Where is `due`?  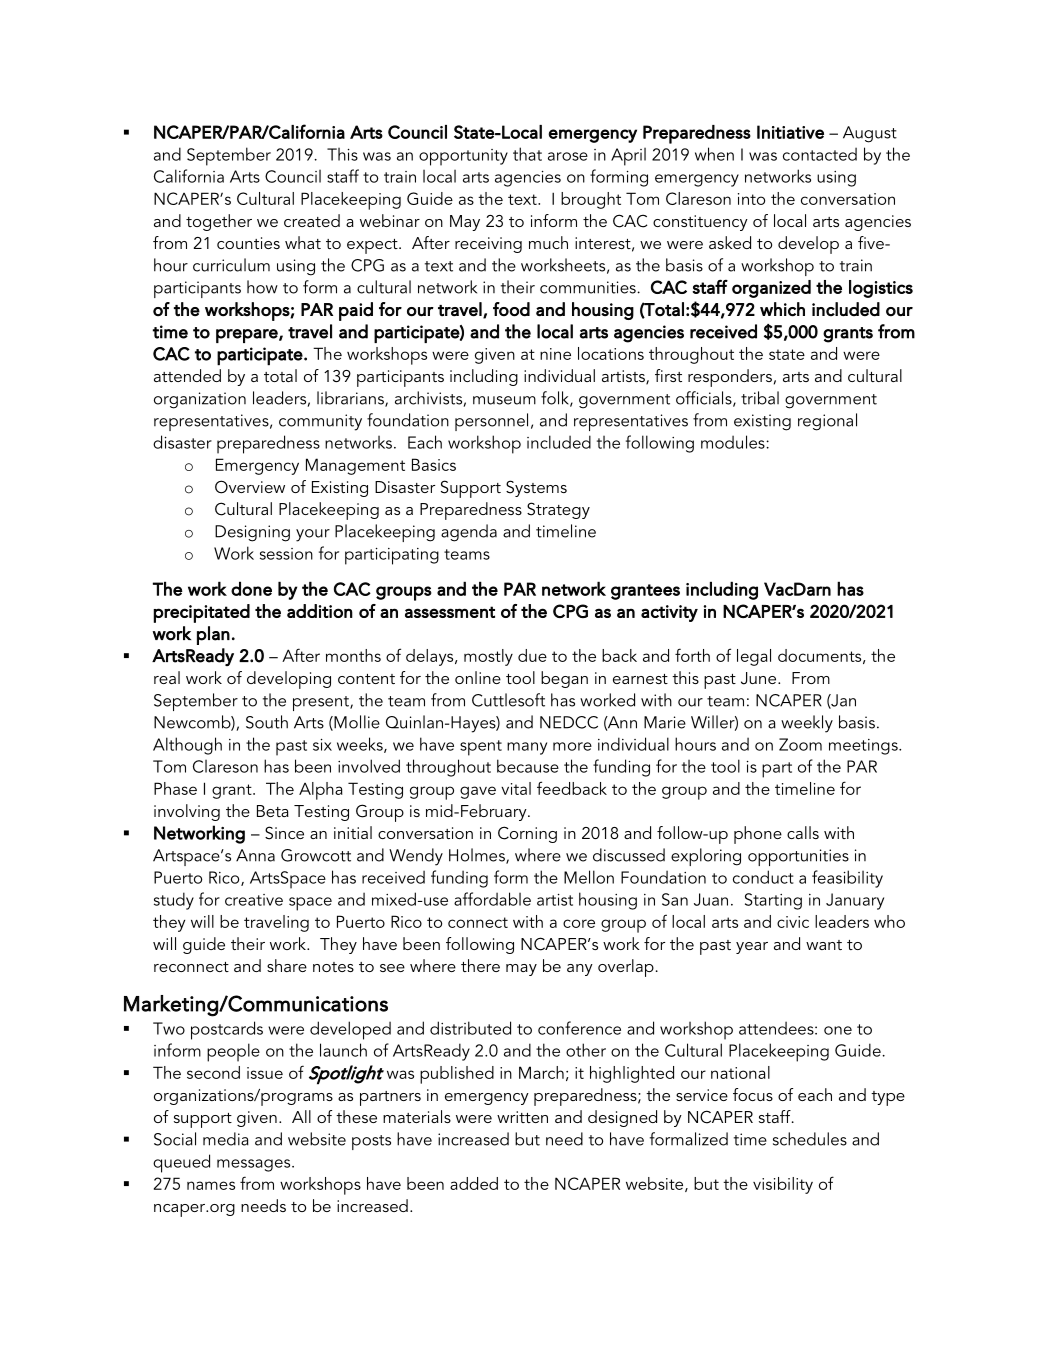 due is located at coordinates (532, 655).
